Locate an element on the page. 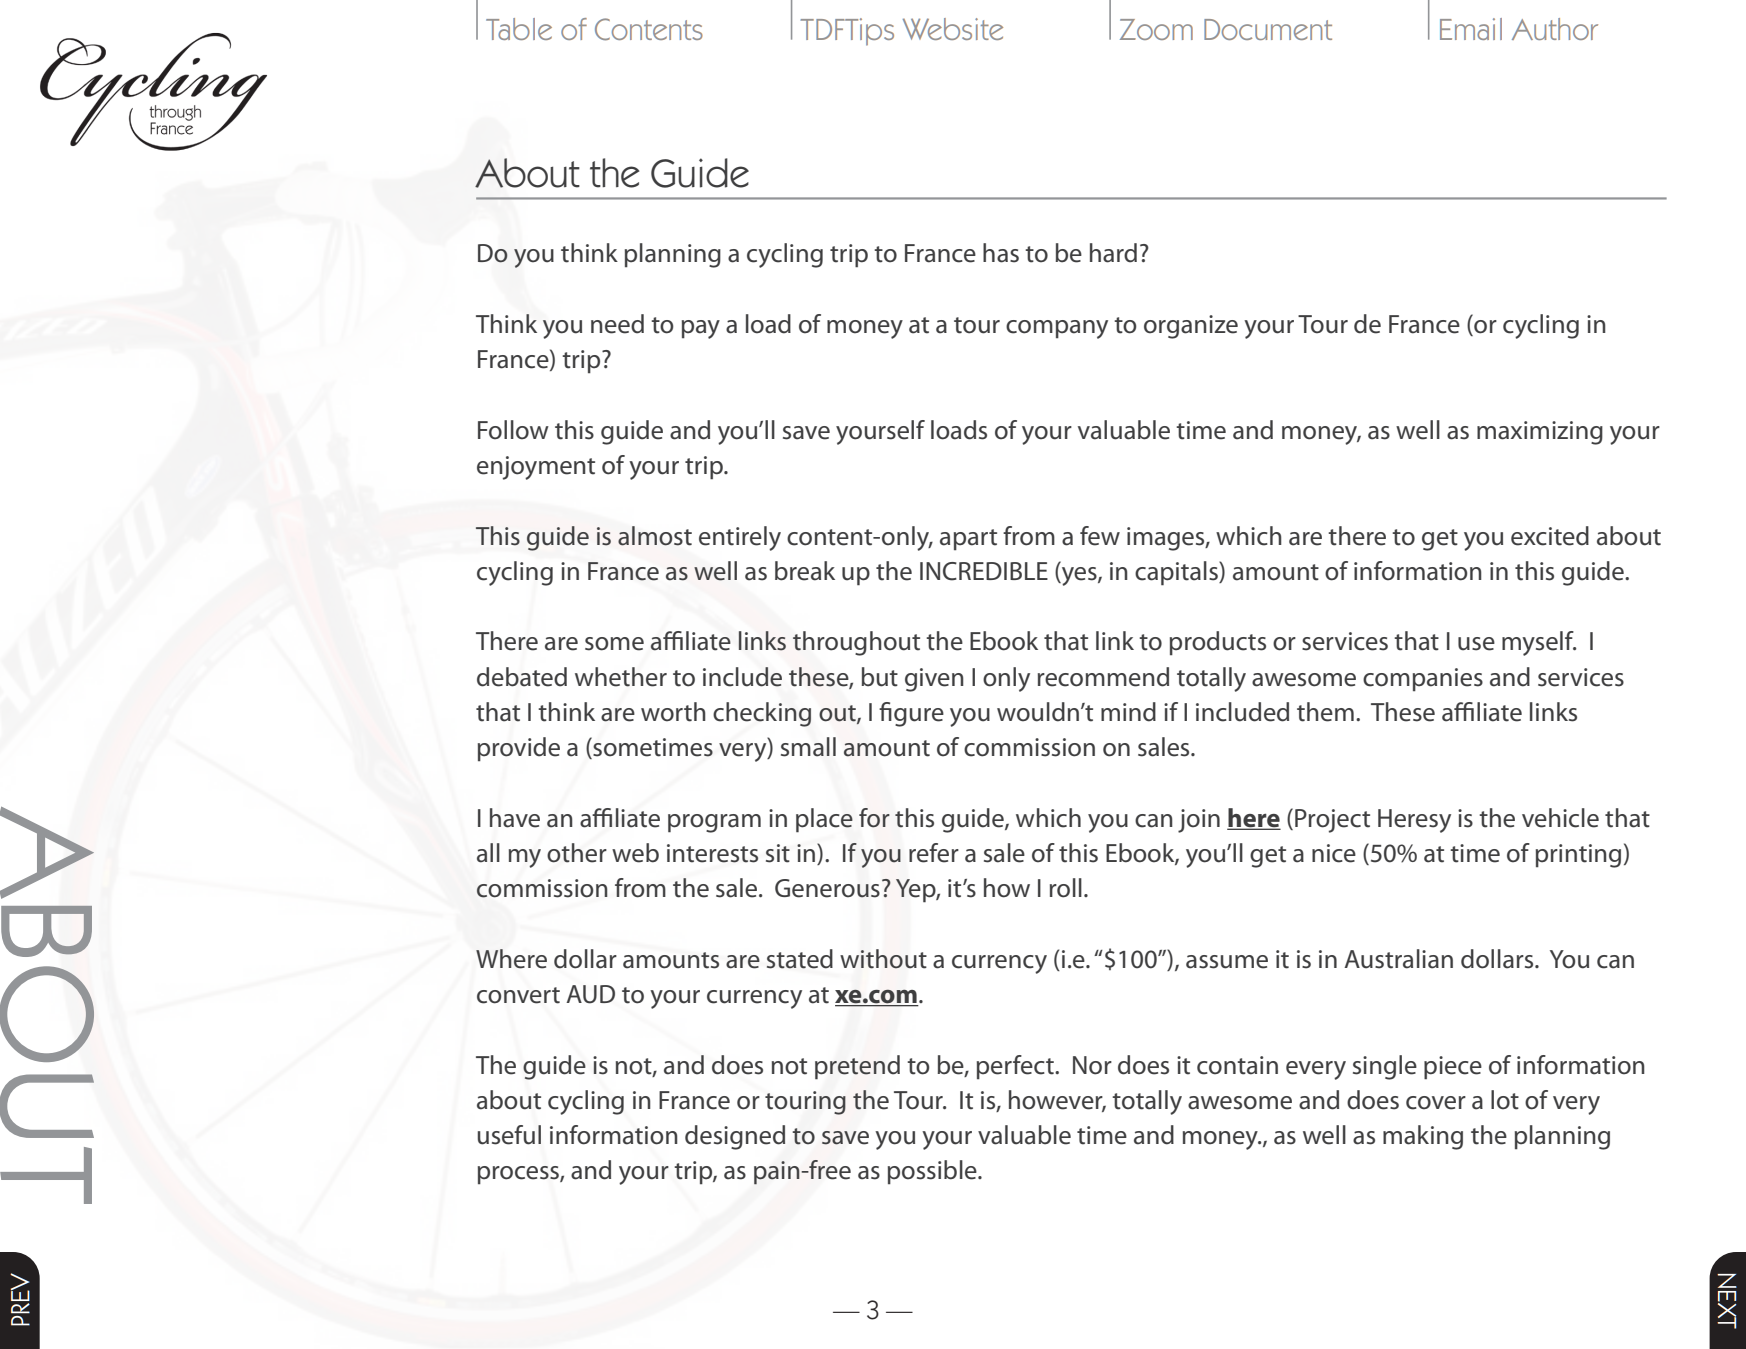 The image size is (1746, 1349). possible is located at coordinates (933, 1172).
